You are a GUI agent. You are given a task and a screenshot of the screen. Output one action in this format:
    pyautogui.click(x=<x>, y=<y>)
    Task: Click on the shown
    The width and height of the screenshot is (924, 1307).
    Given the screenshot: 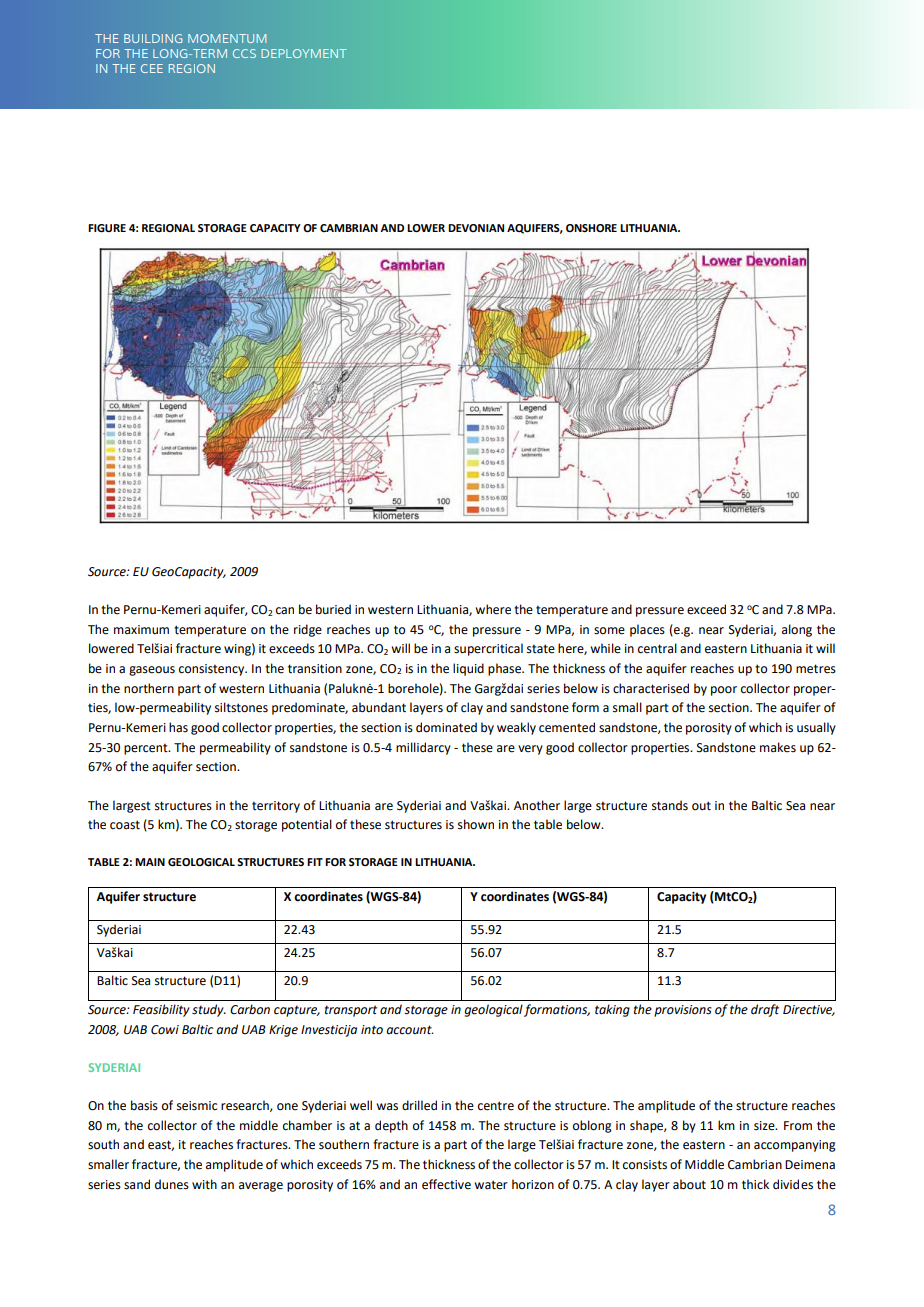 What is the action you would take?
    pyautogui.click(x=476, y=824)
